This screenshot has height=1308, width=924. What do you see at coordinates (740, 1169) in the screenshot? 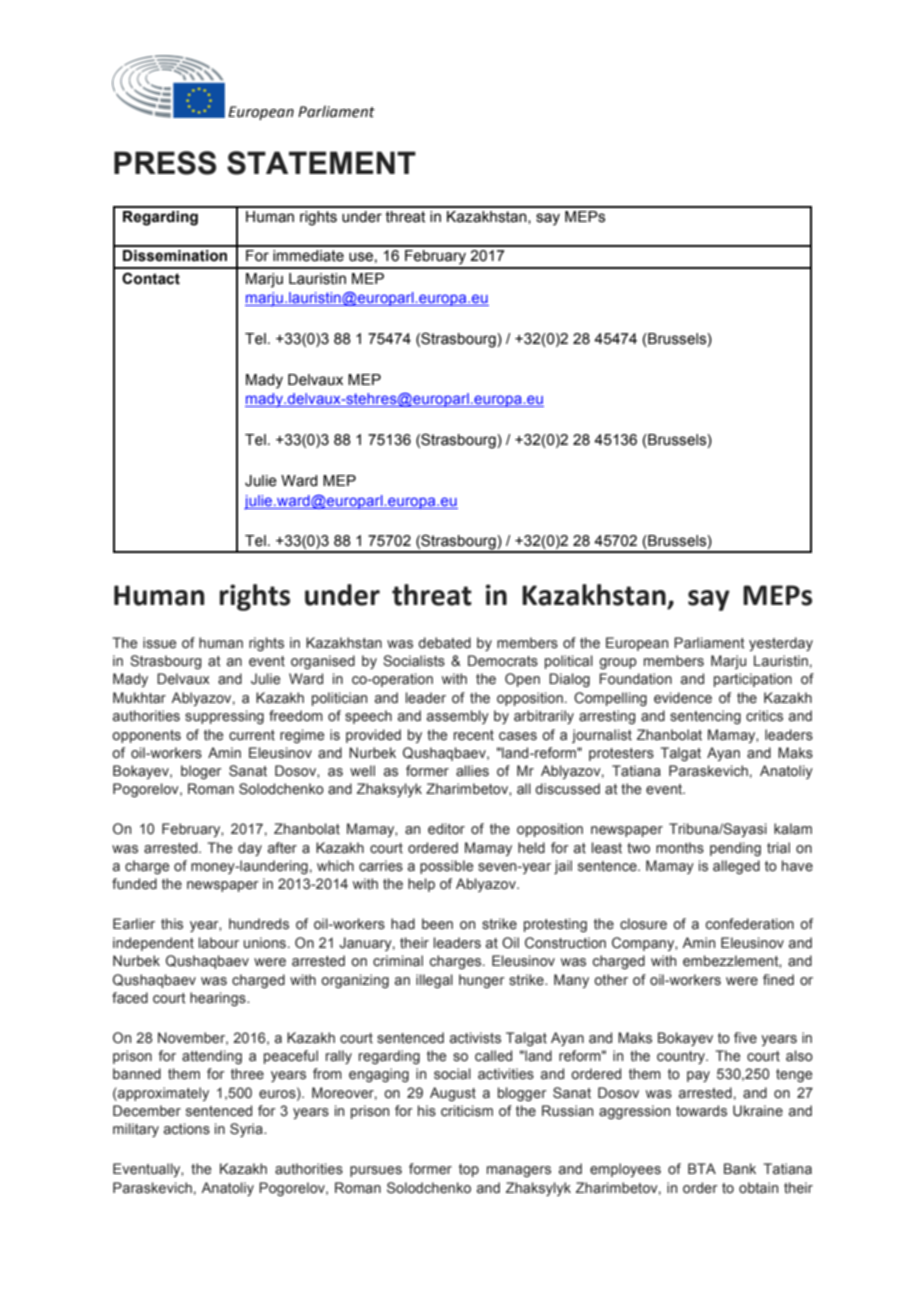
I see `Bank` at bounding box center [740, 1169].
